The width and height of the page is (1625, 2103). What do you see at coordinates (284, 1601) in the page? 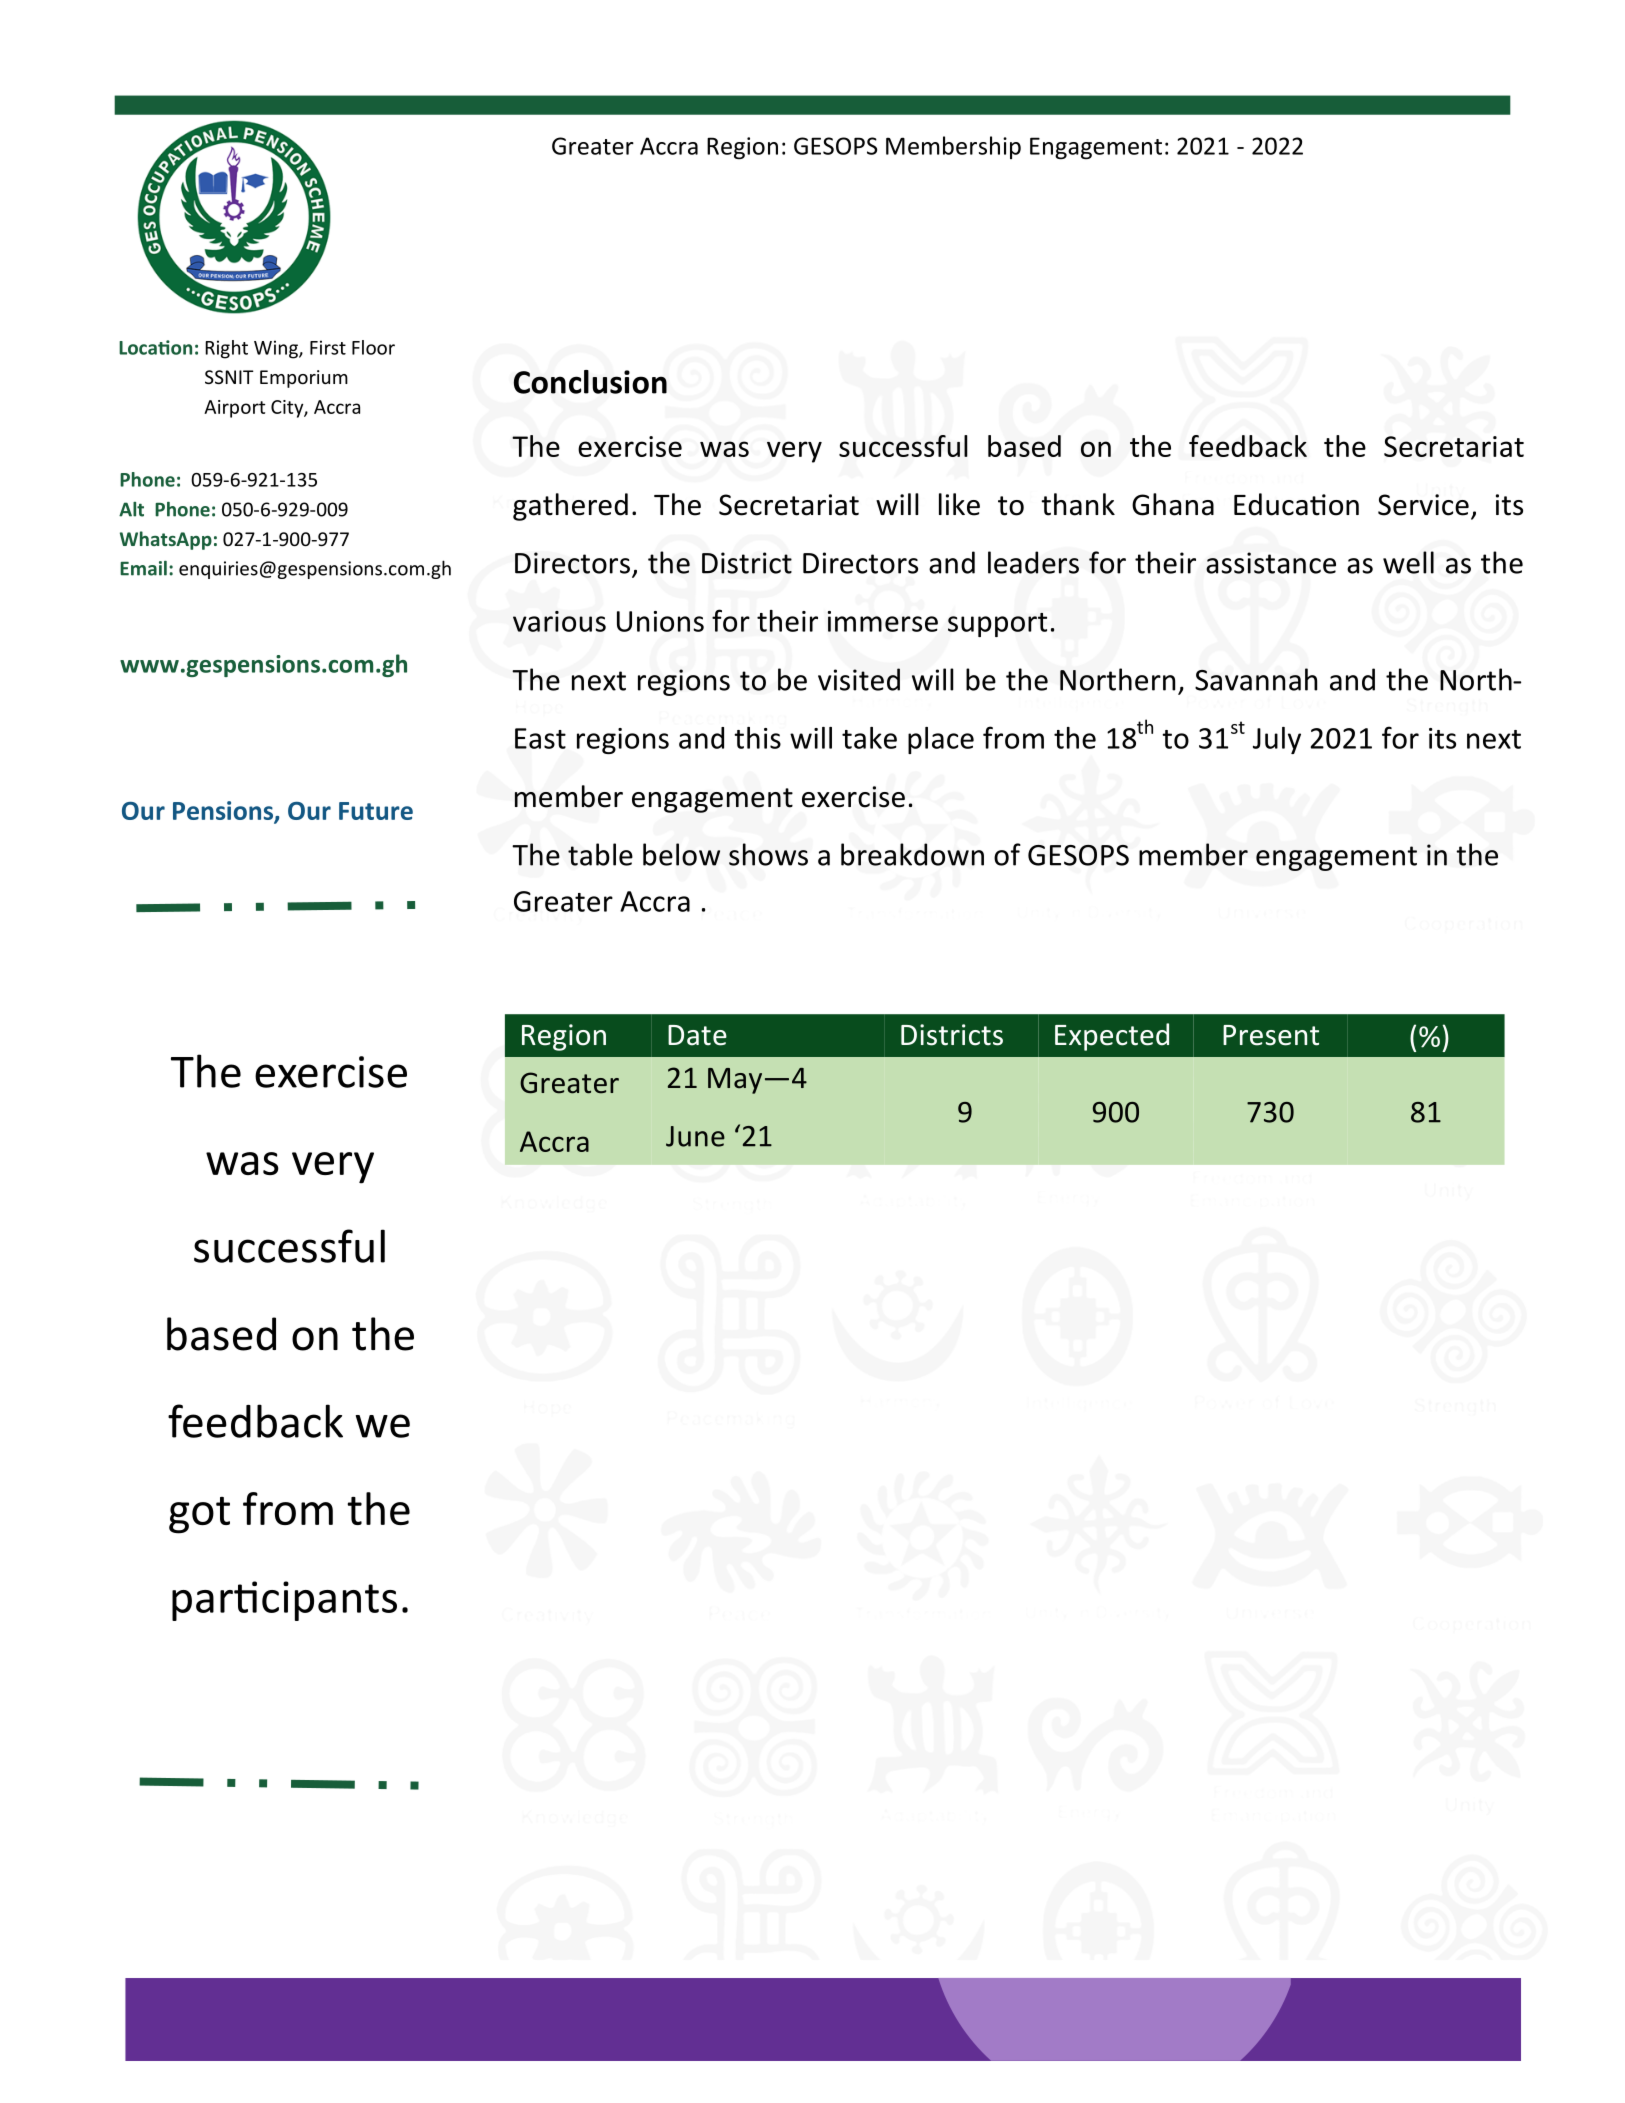
I see `participants` at bounding box center [284, 1601].
